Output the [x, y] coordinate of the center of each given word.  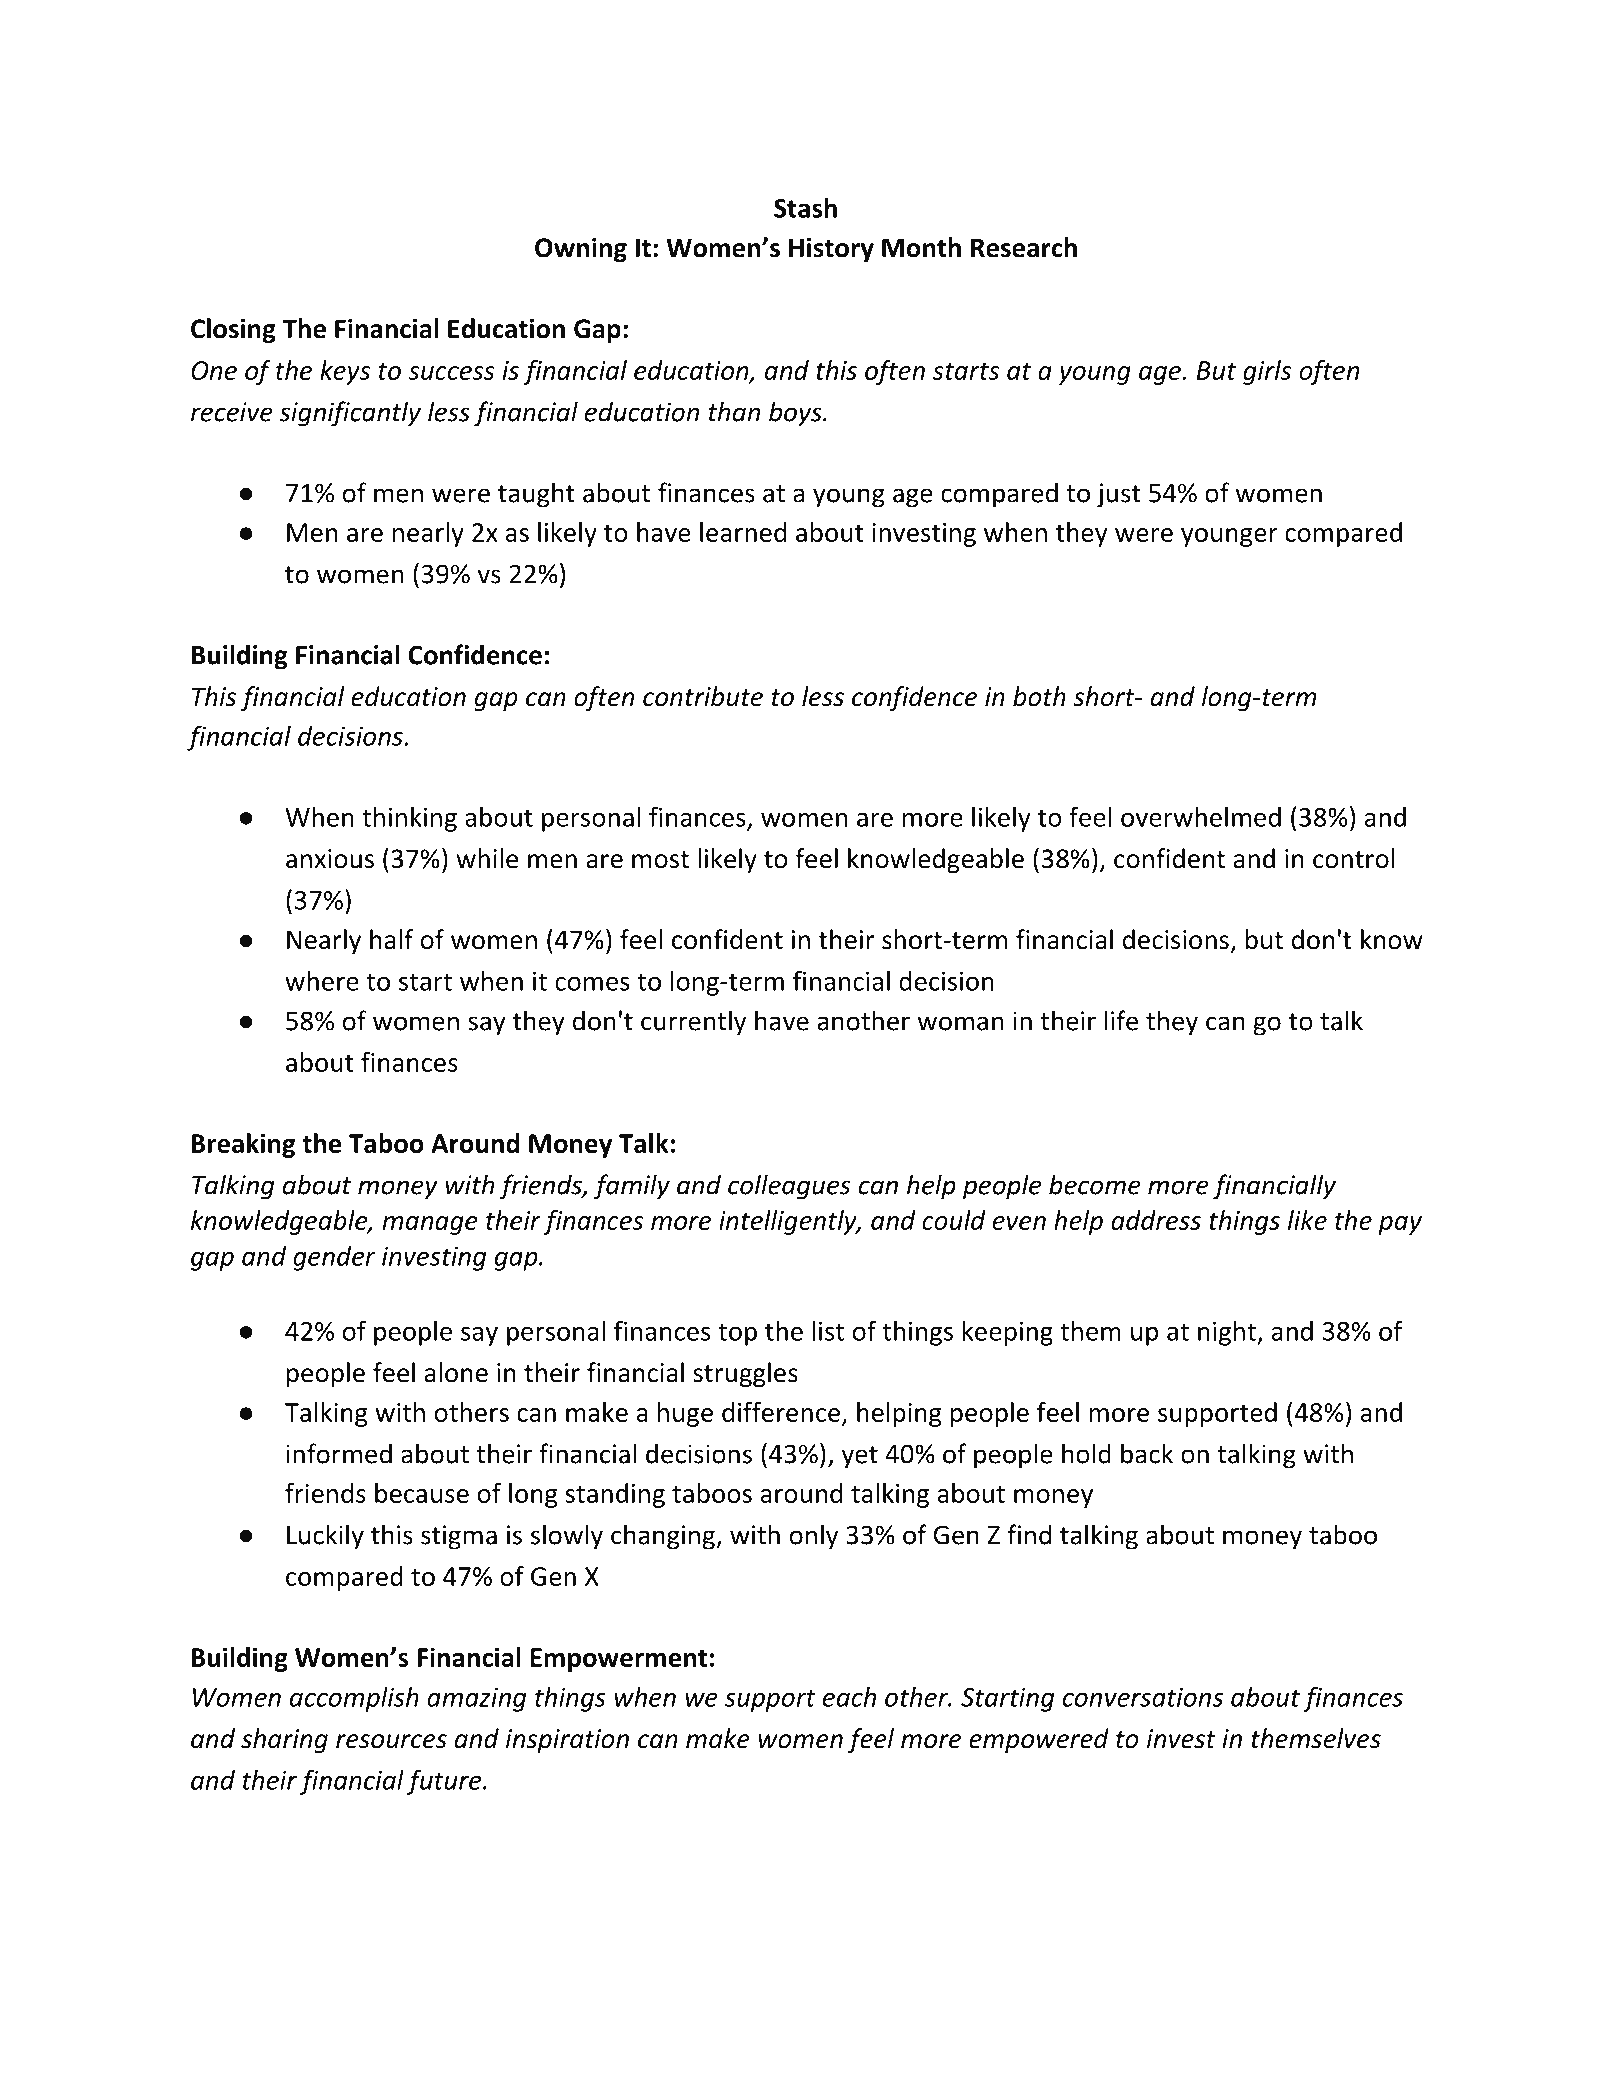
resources [391, 1741]
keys [345, 372]
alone [456, 1372]
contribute [703, 696]
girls [1267, 372]
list [828, 1331]
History [831, 250]
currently [693, 1023]
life [1121, 1020]
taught [536, 495]
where [322, 980]
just [1119, 495]
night [1228, 1333]
